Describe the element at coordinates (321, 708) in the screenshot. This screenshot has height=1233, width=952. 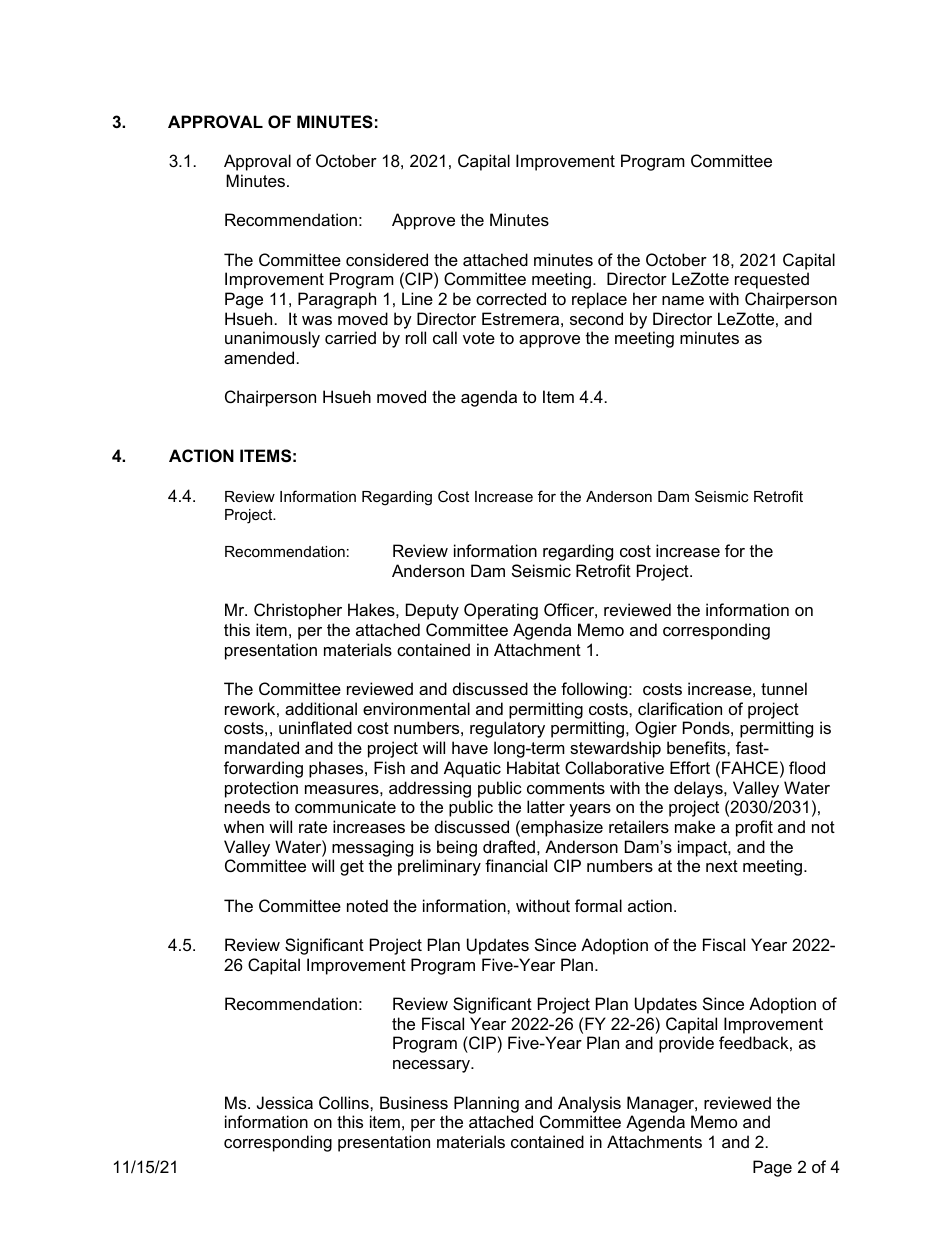
I see `additional` at that location.
